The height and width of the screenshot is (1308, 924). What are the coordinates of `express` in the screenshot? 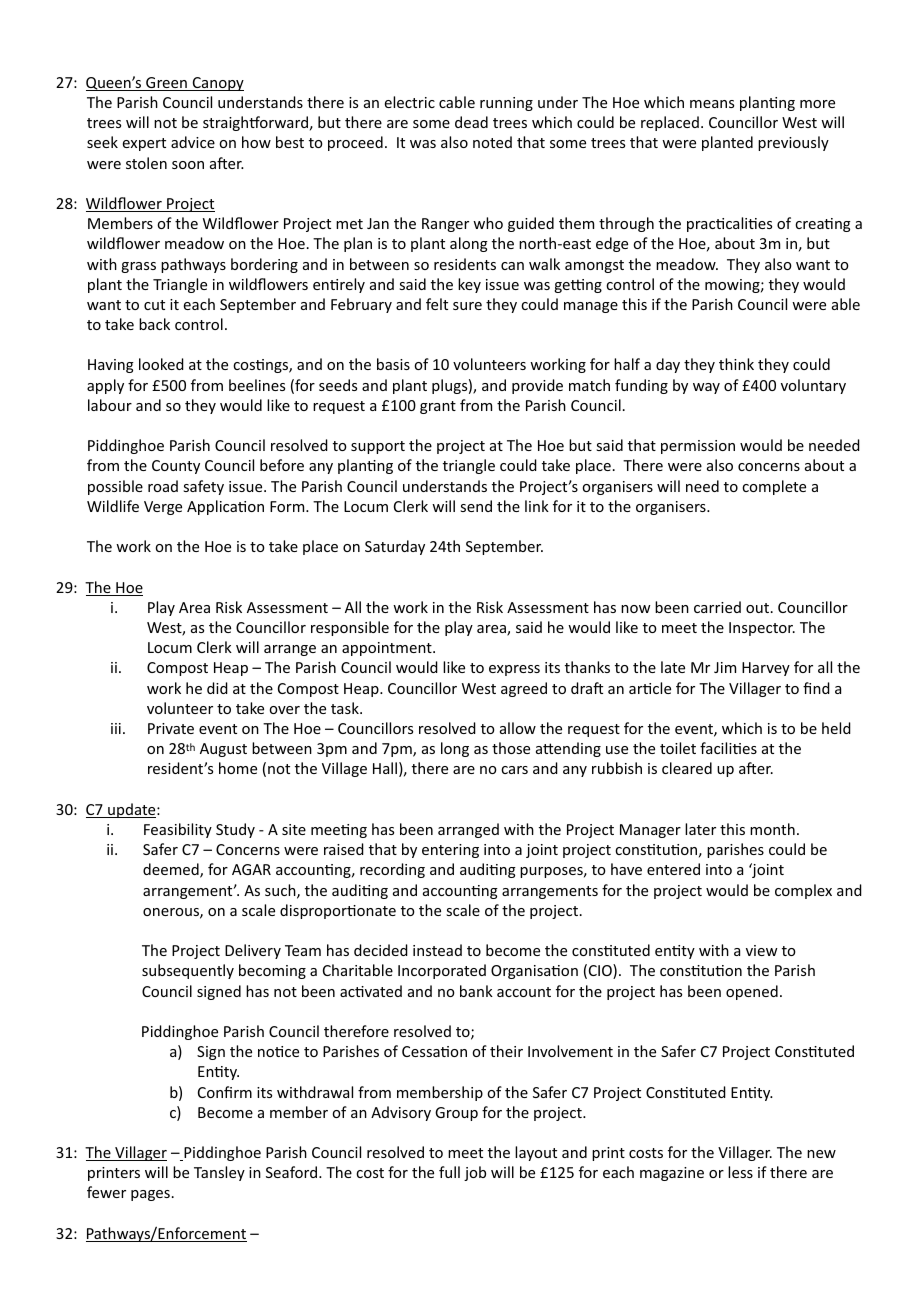 It's located at (514, 670).
